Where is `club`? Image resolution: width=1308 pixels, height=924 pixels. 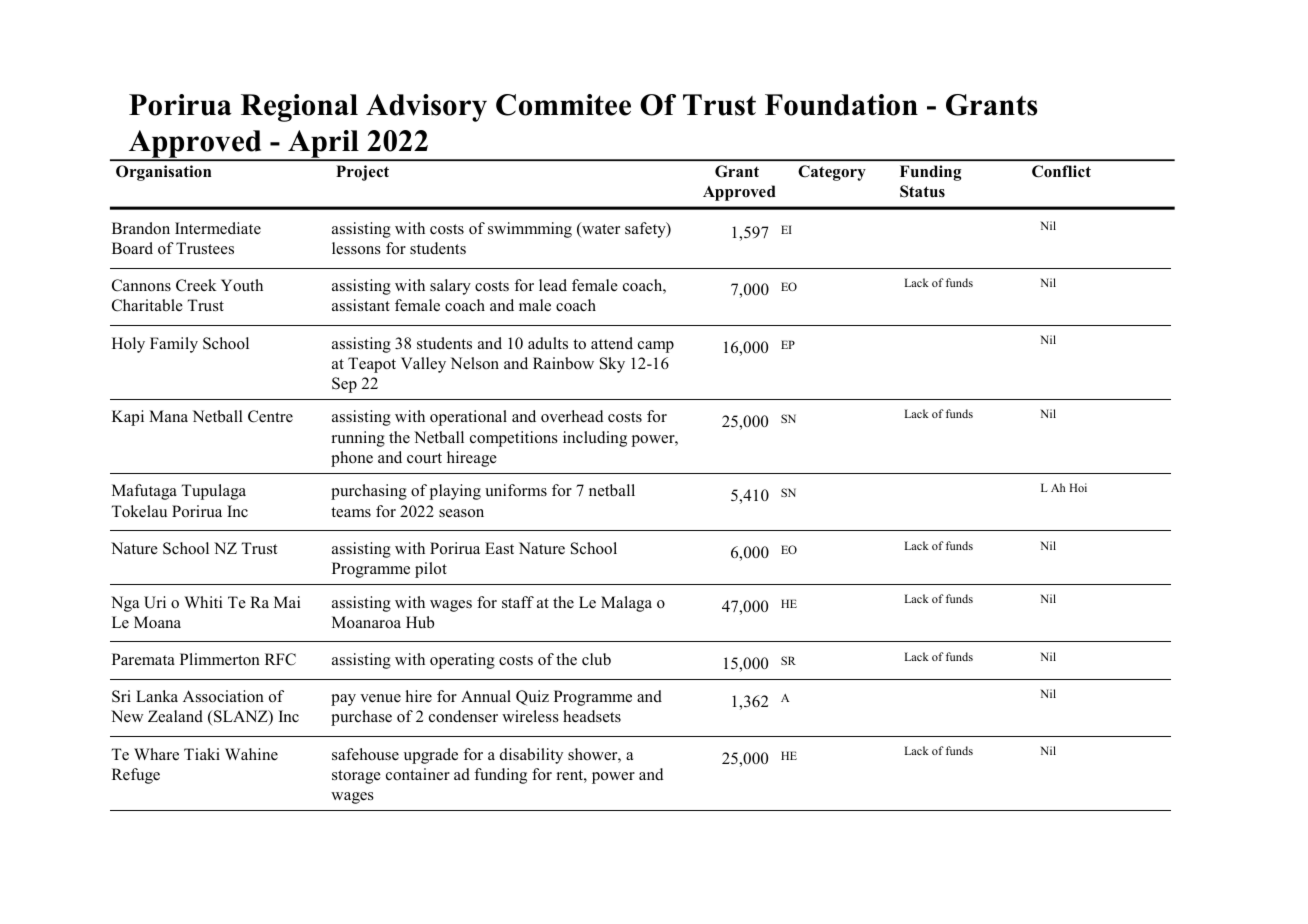
club is located at coordinates (596, 659).
